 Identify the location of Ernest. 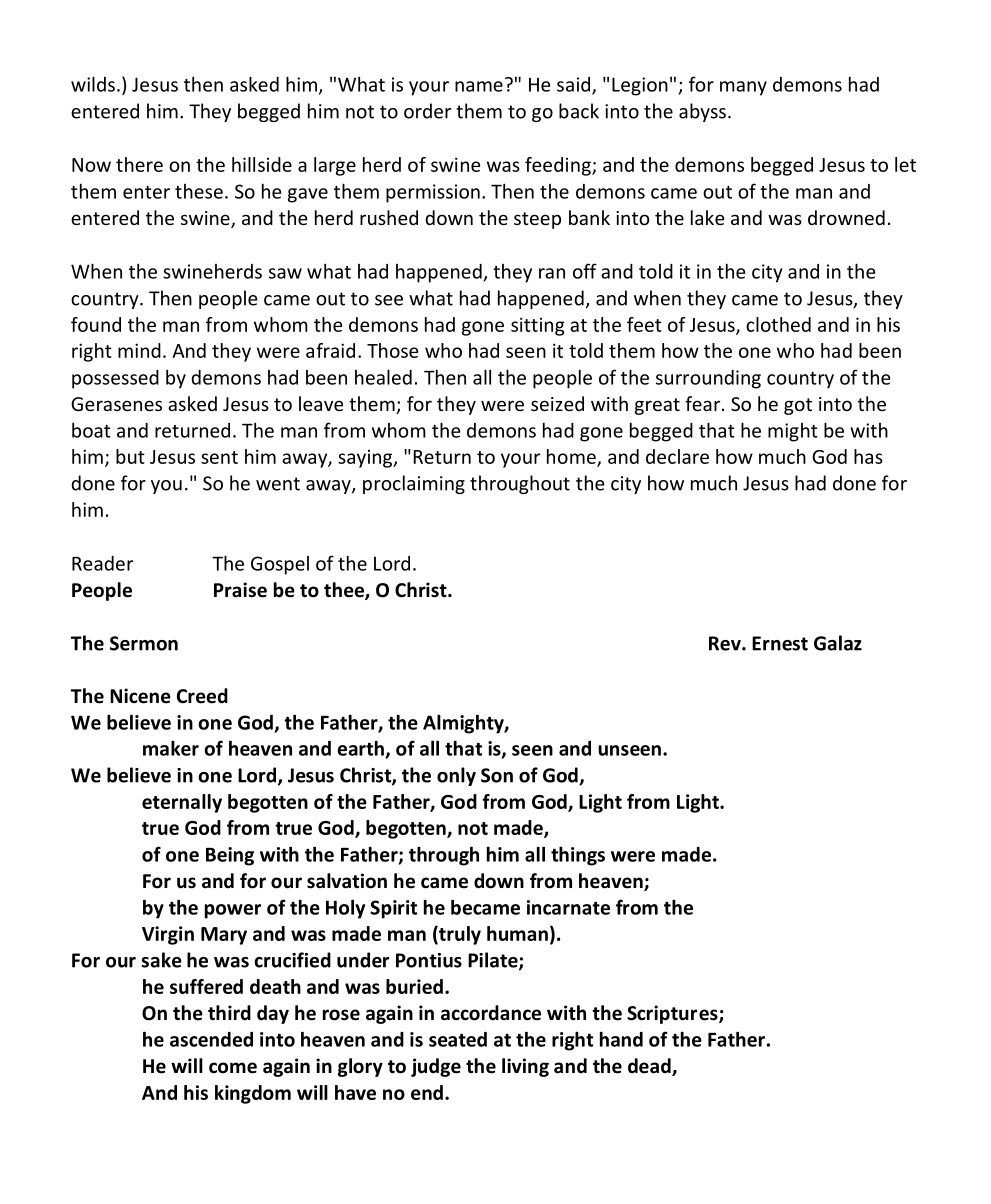
(780, 643).
